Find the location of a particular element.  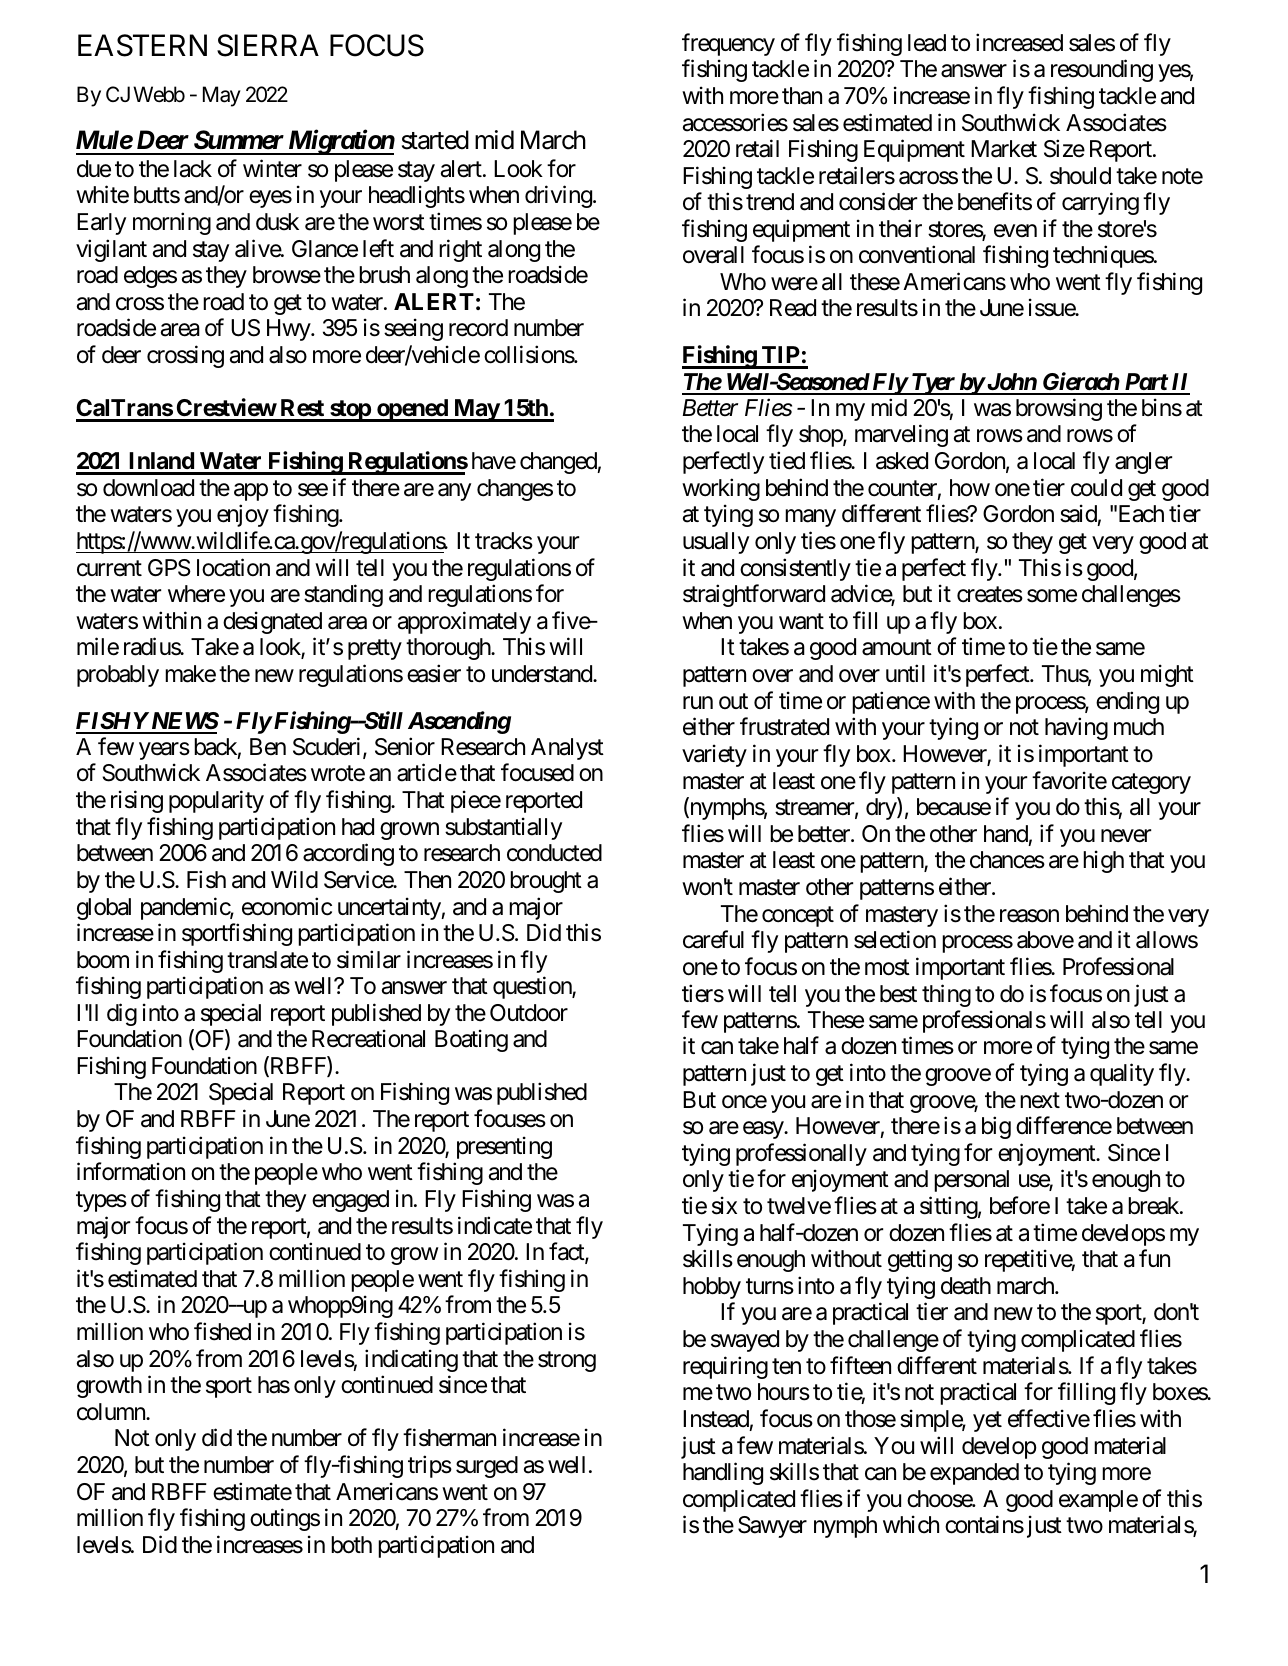

usually is located at coordinates (716, 543).
